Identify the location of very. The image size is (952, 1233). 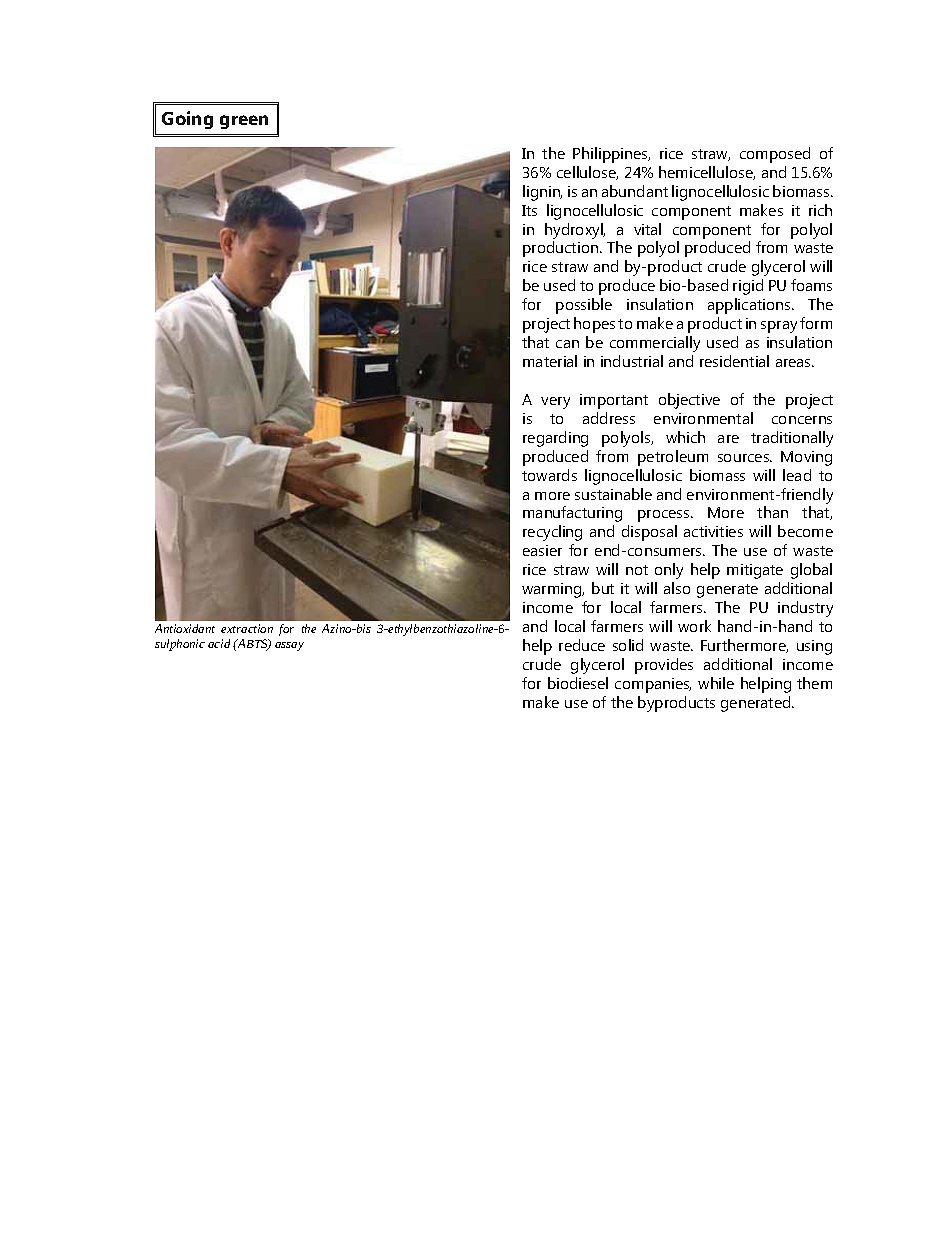
(555, 403).
